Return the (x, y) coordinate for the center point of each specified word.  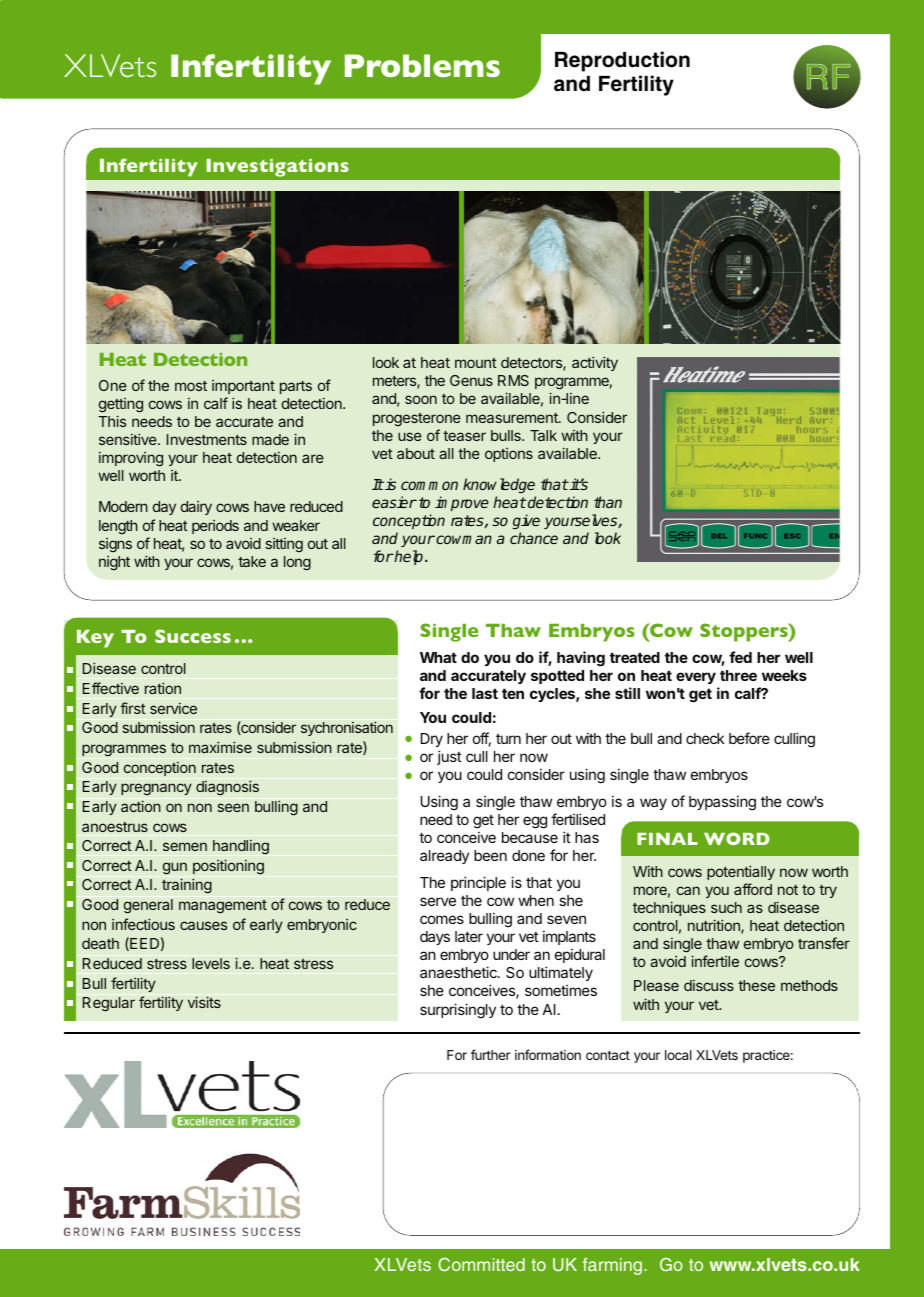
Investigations (278, 167)
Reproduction (622, 61)
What (438, 657)
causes (203, 925)
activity (595, 363)
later (469, 936)
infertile (715, 961)
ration (163, 688)
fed (740, 657)
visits (204, 1002)
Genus (471, 380)
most (191, 386)
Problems (422, 65)
